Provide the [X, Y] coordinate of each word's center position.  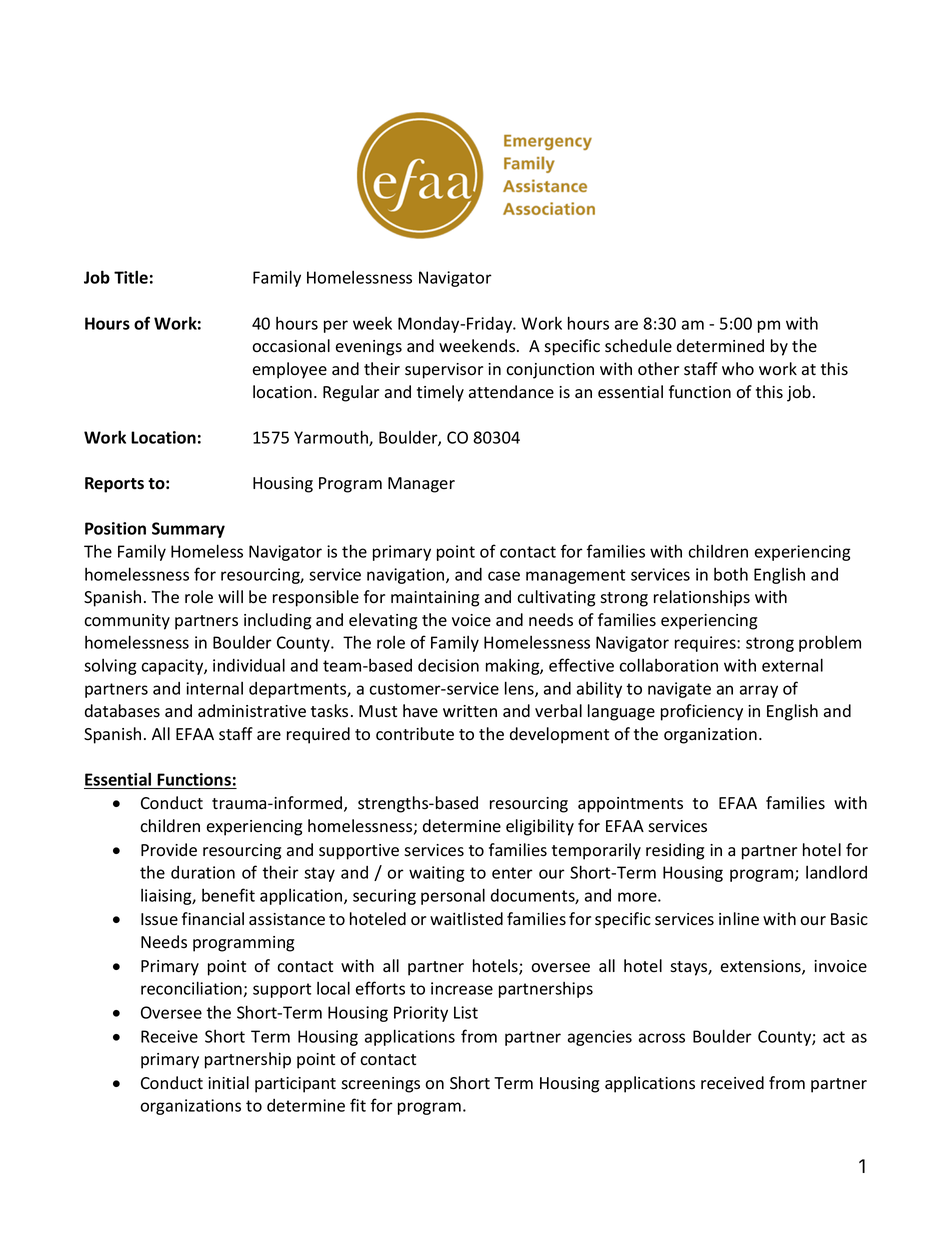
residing [675, 851]
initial [228, 1082]
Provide [169, 850]
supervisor [444, 371]
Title [131, 277]
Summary [188, 530]
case [504, 576]
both [731, 574]
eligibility [540, 827]
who [738, 369]
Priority [421, 1014]
